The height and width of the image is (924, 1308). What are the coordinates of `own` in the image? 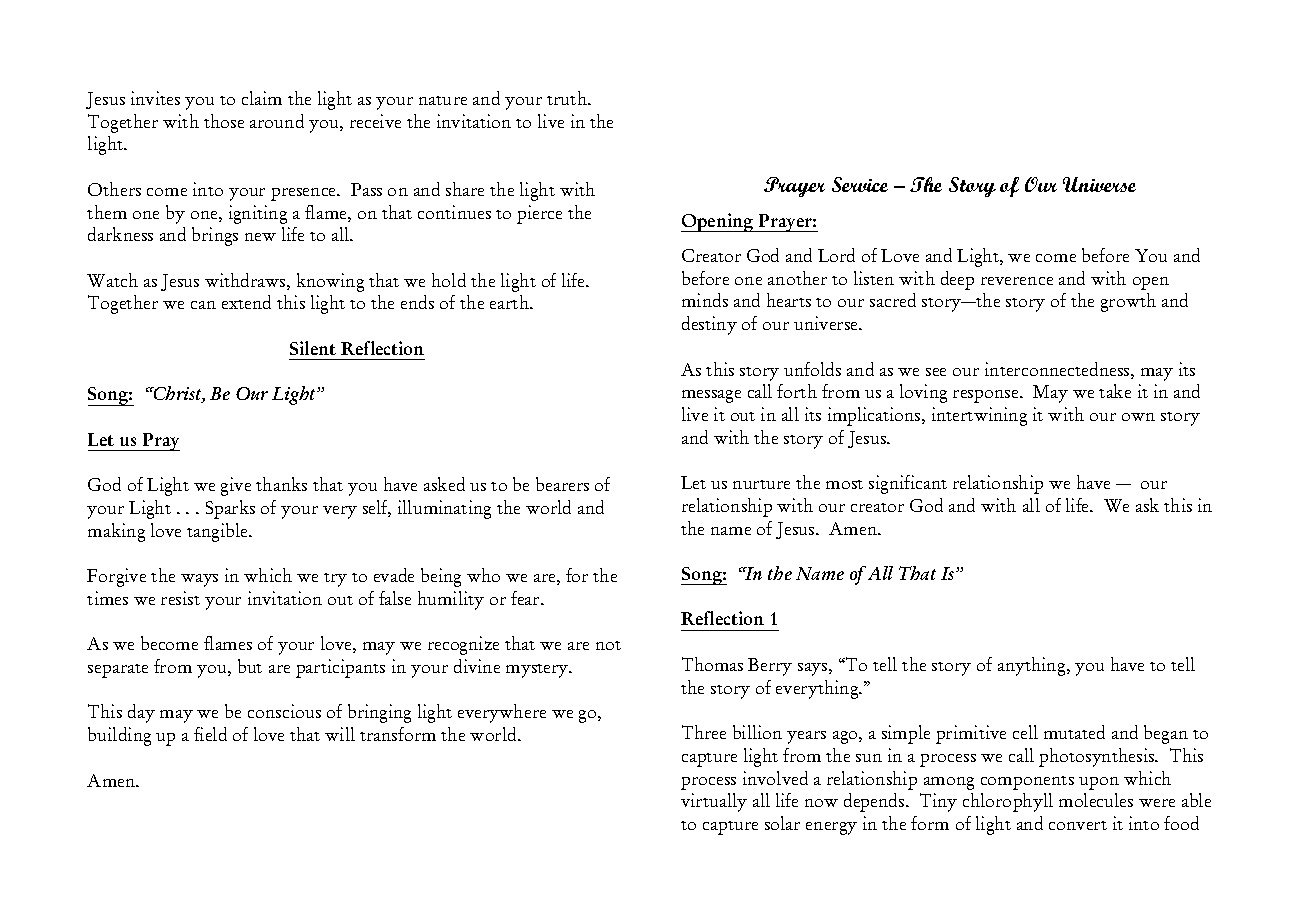 It's located at (1138, 417).
